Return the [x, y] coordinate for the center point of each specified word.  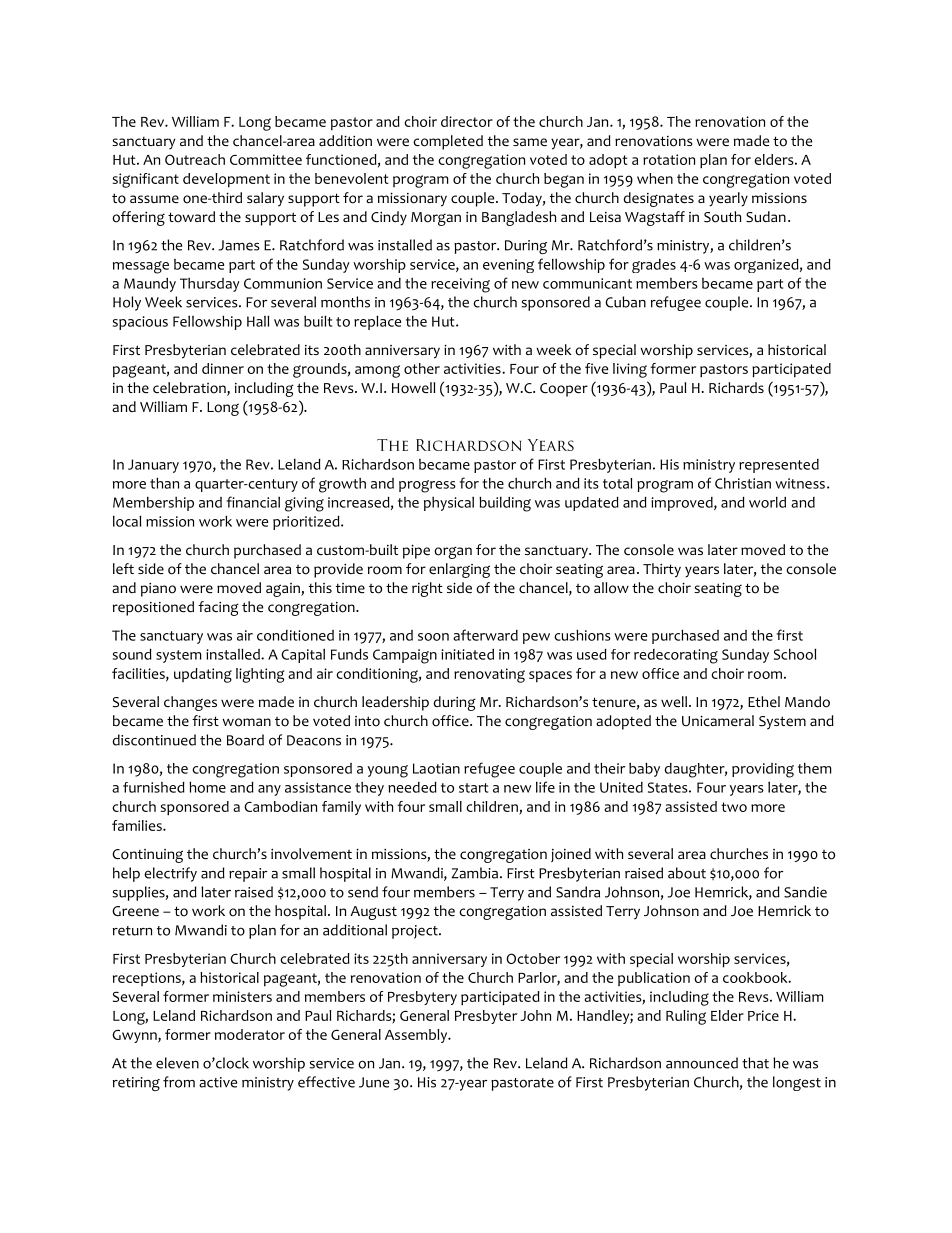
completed [448, 142]
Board [245, 740]
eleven [177, 1063]
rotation [669, 159]
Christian [743, 483]
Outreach [195, 159]
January [153, 466]
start [473, 788]
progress [427, 486]
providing [763, 770]
